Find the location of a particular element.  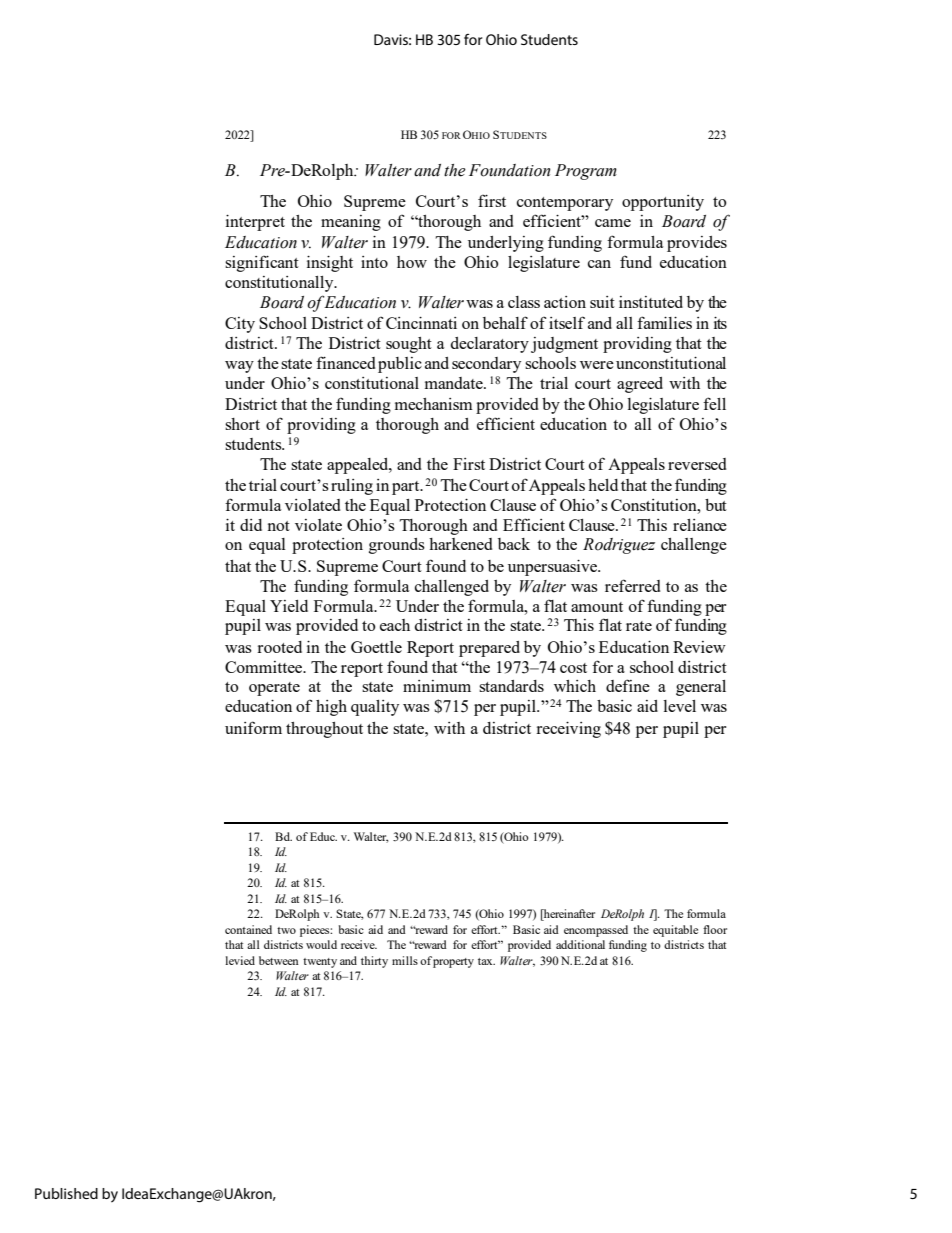

opportunity is located at coordinates (663, 203).
